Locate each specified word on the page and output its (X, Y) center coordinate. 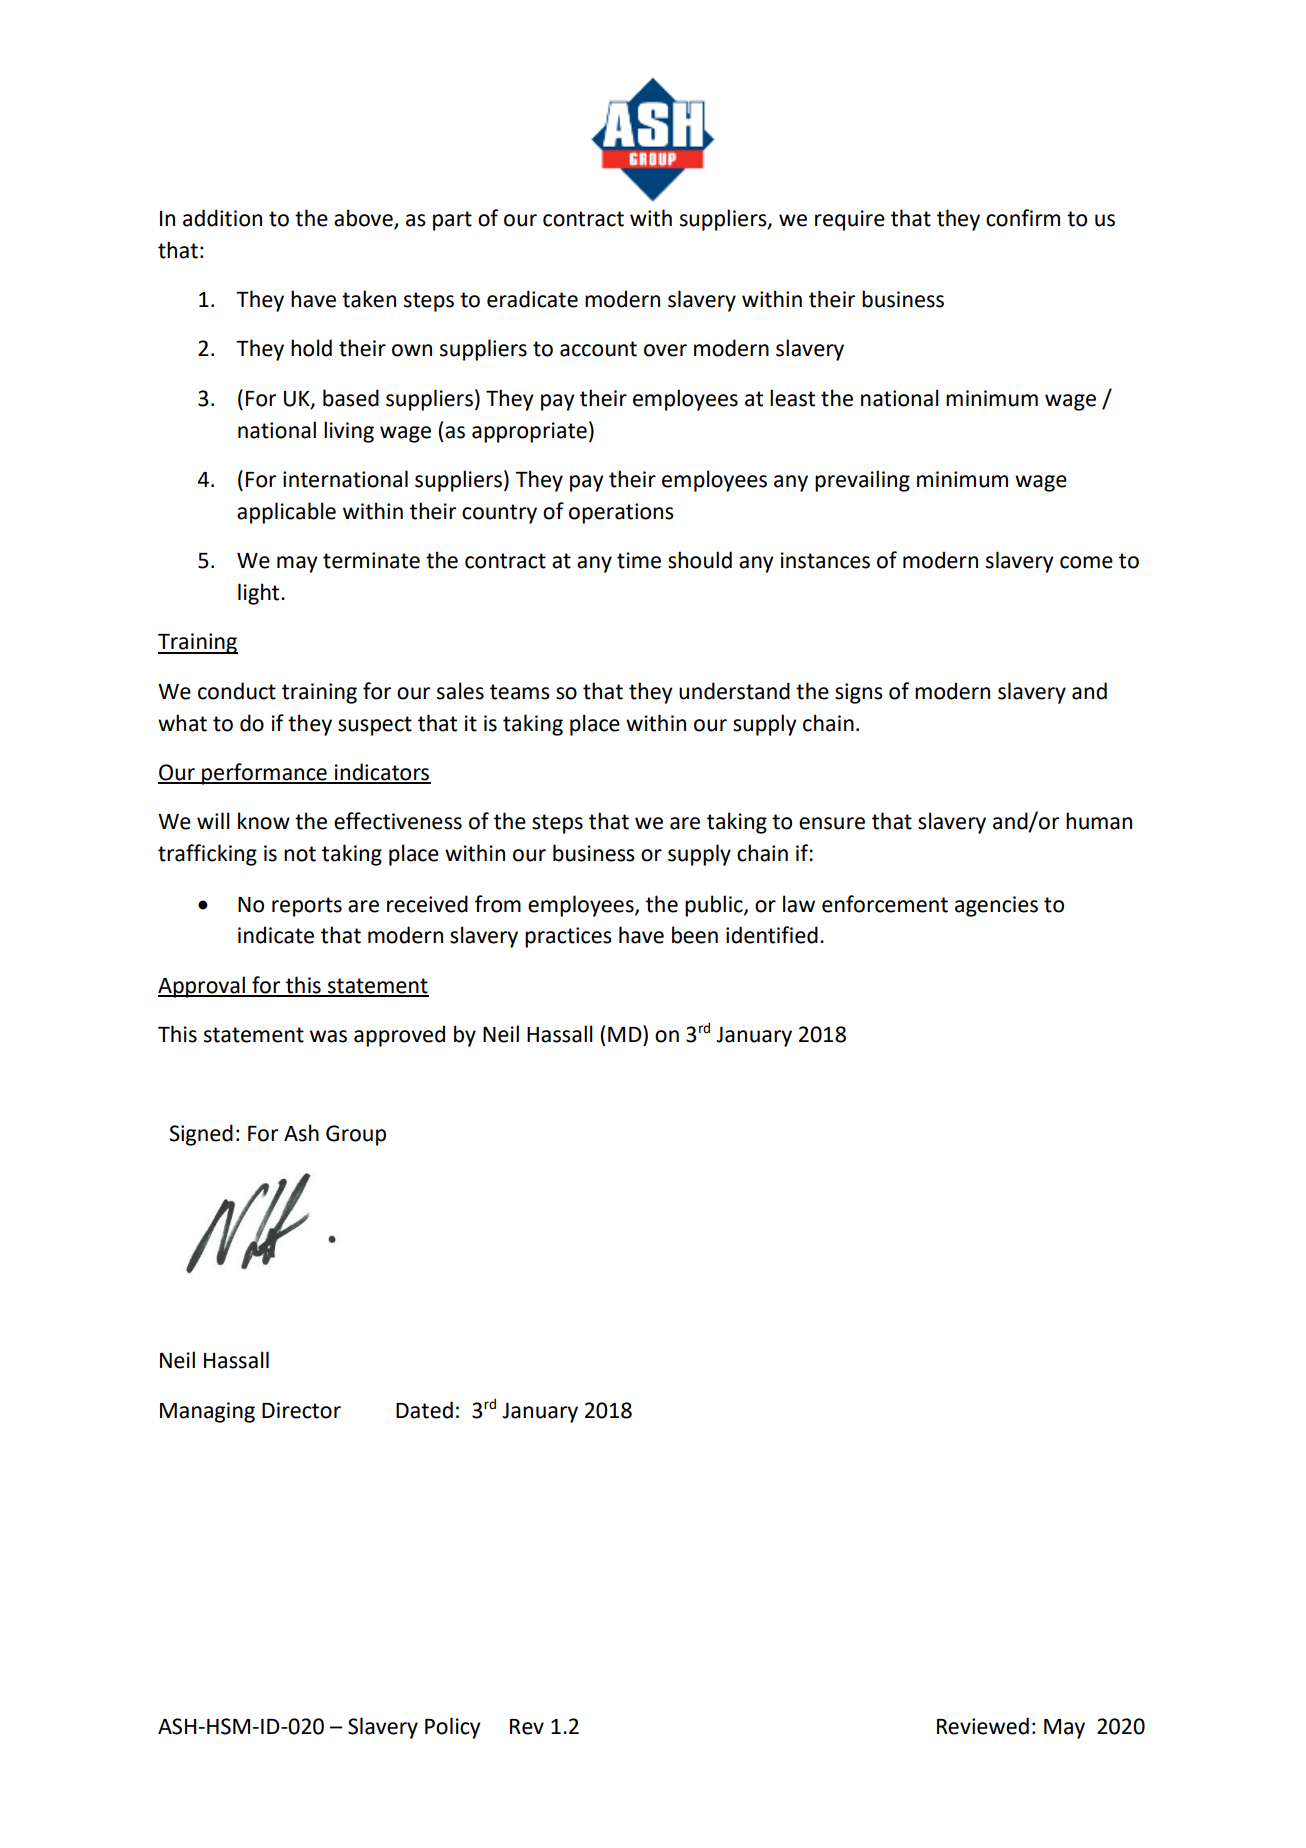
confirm (1023, 218)
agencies (996, 906)
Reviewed (983, 1726)
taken (369, 299)
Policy (453, 1728)
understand (734, 691)
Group (356, 1135)
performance (264, 774)
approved (399, 1036)
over (665, 350)
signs (859, 693)
